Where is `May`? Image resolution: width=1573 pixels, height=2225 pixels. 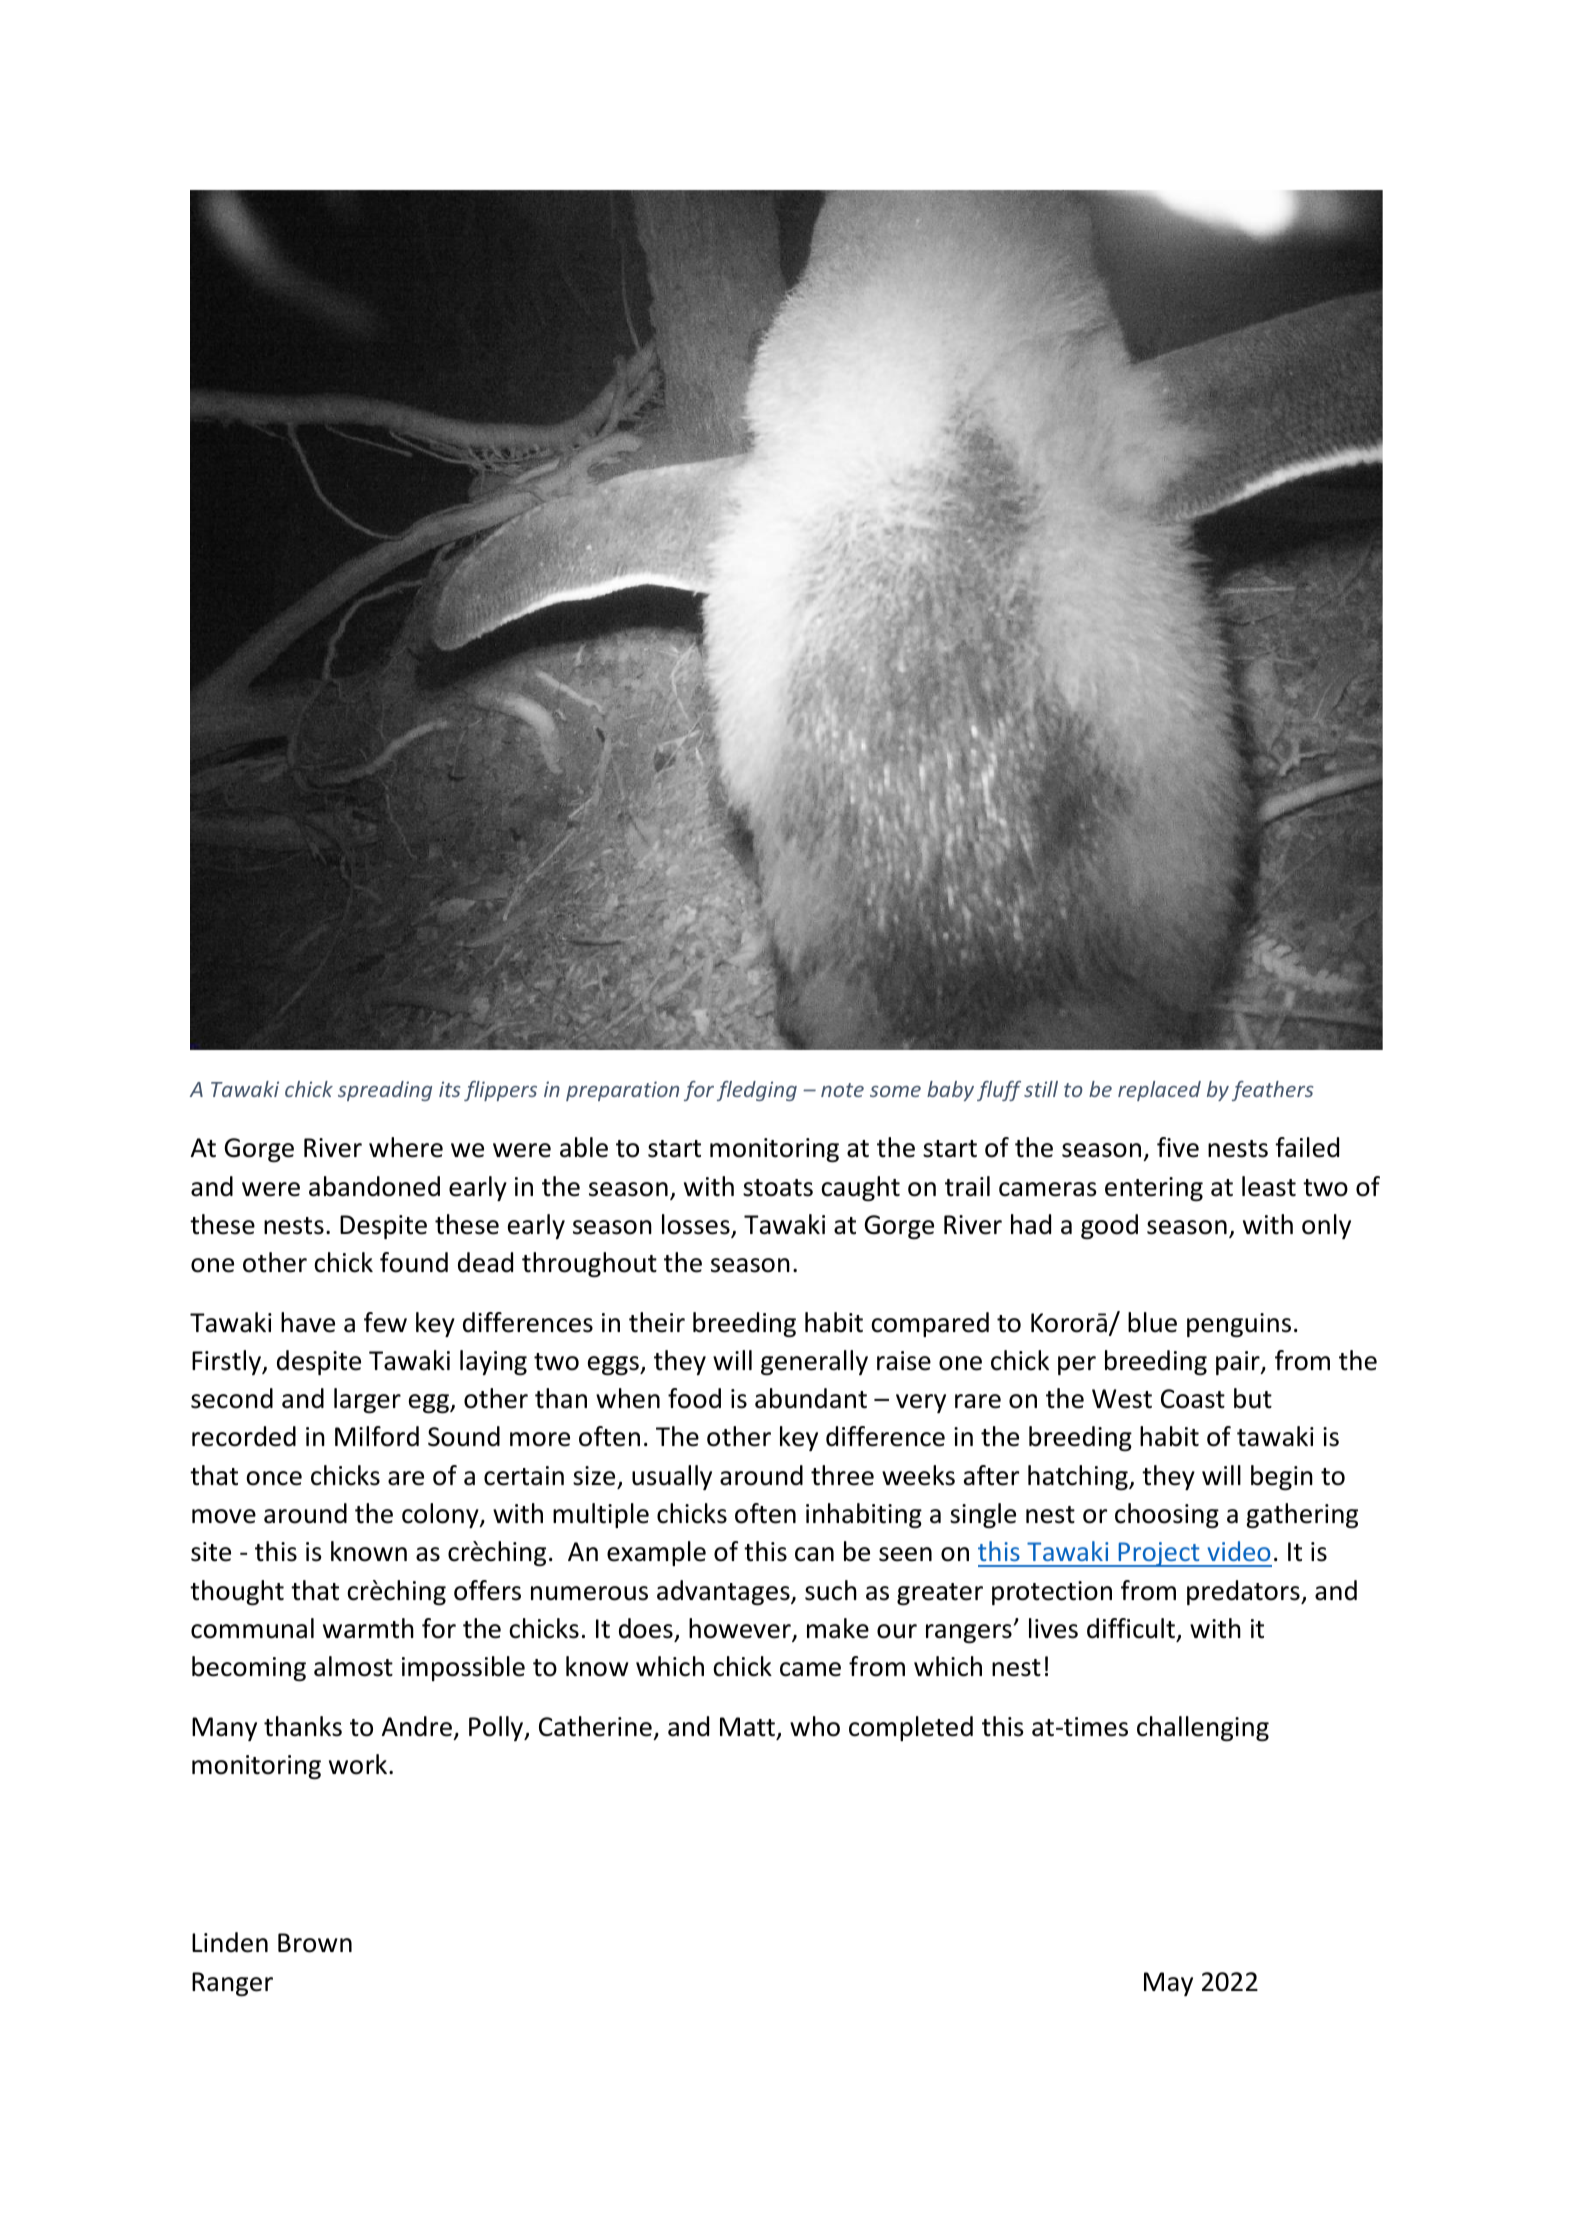 May is located at coordinates (1168, 1984).
